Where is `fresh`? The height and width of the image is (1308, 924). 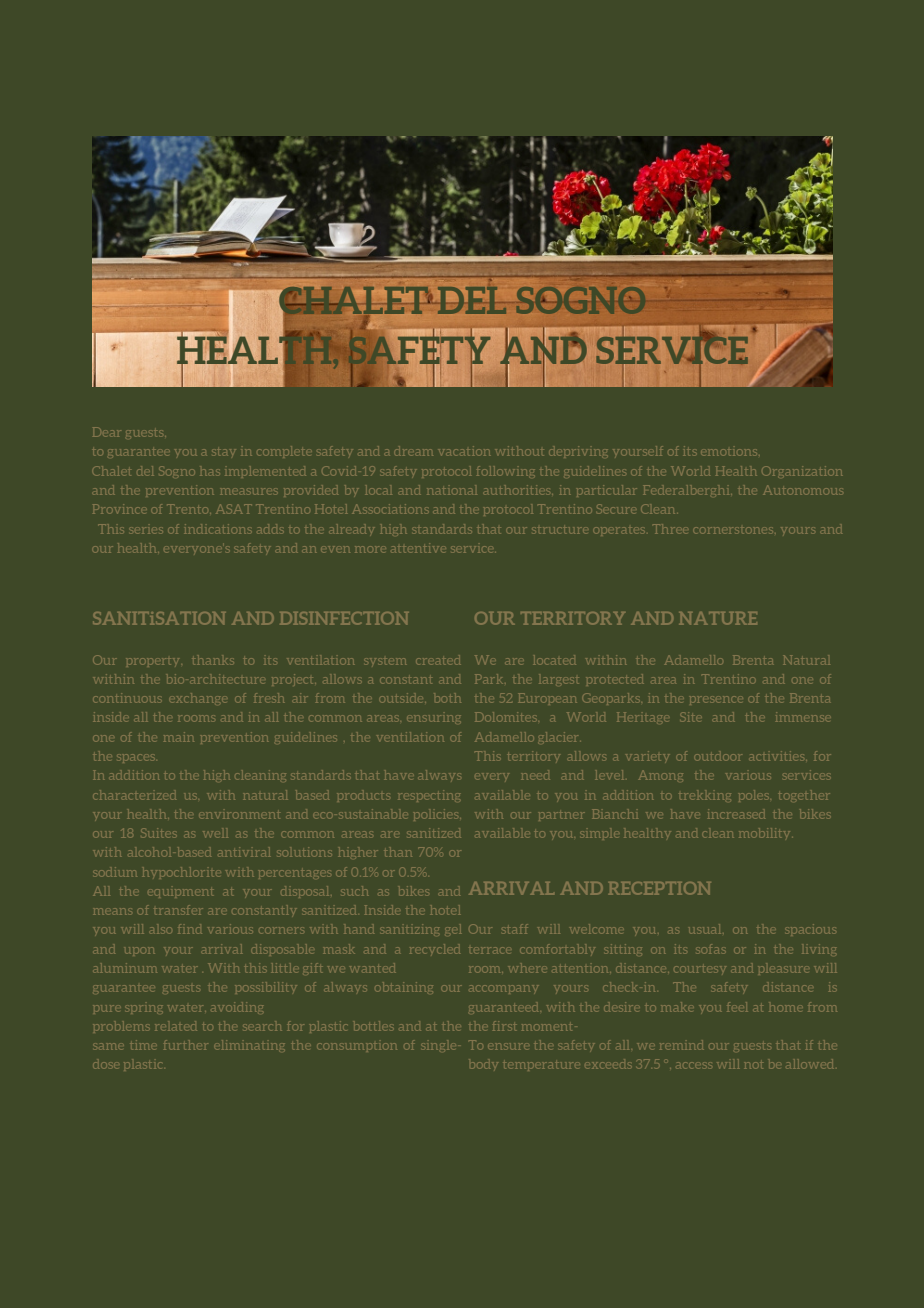
fresh is located at coordinates (269, 699).
